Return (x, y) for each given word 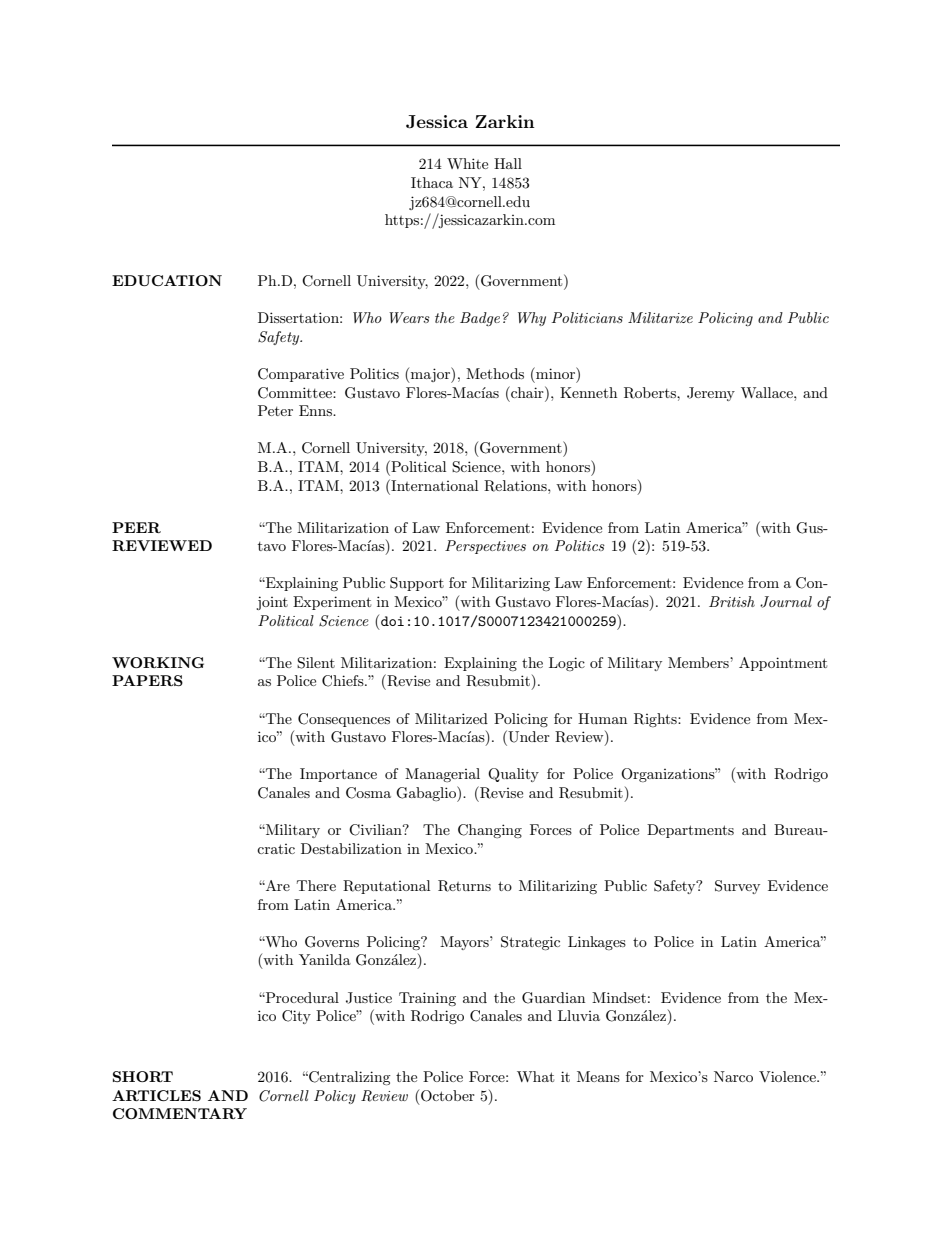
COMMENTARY (180, 1113)
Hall (508, 163)
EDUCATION (167, 280)
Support (417, 584)
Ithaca (432, 182)
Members (699, 662)
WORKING (158, 662)
